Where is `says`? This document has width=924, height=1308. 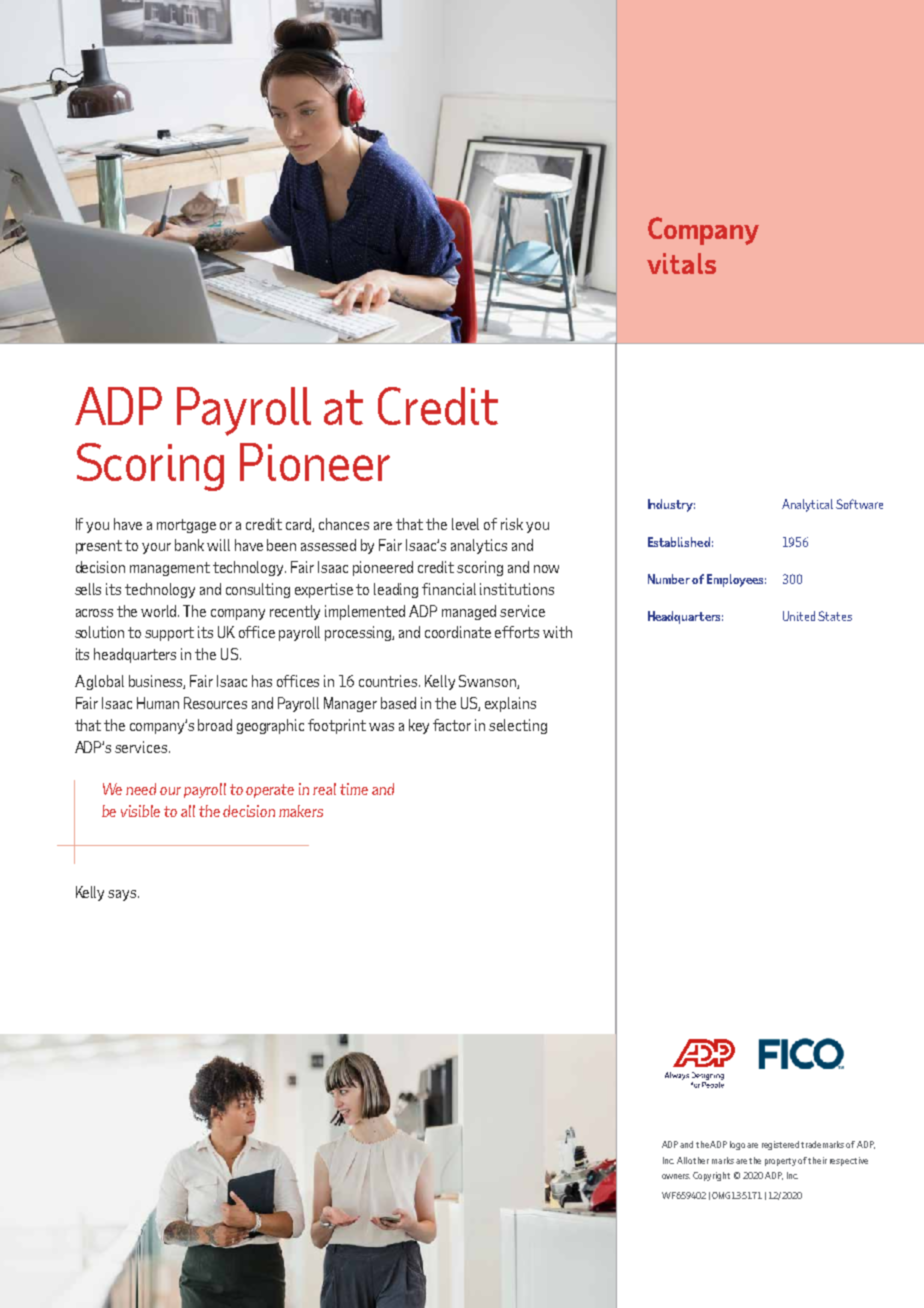 says is located at coordinates (123, 895).
